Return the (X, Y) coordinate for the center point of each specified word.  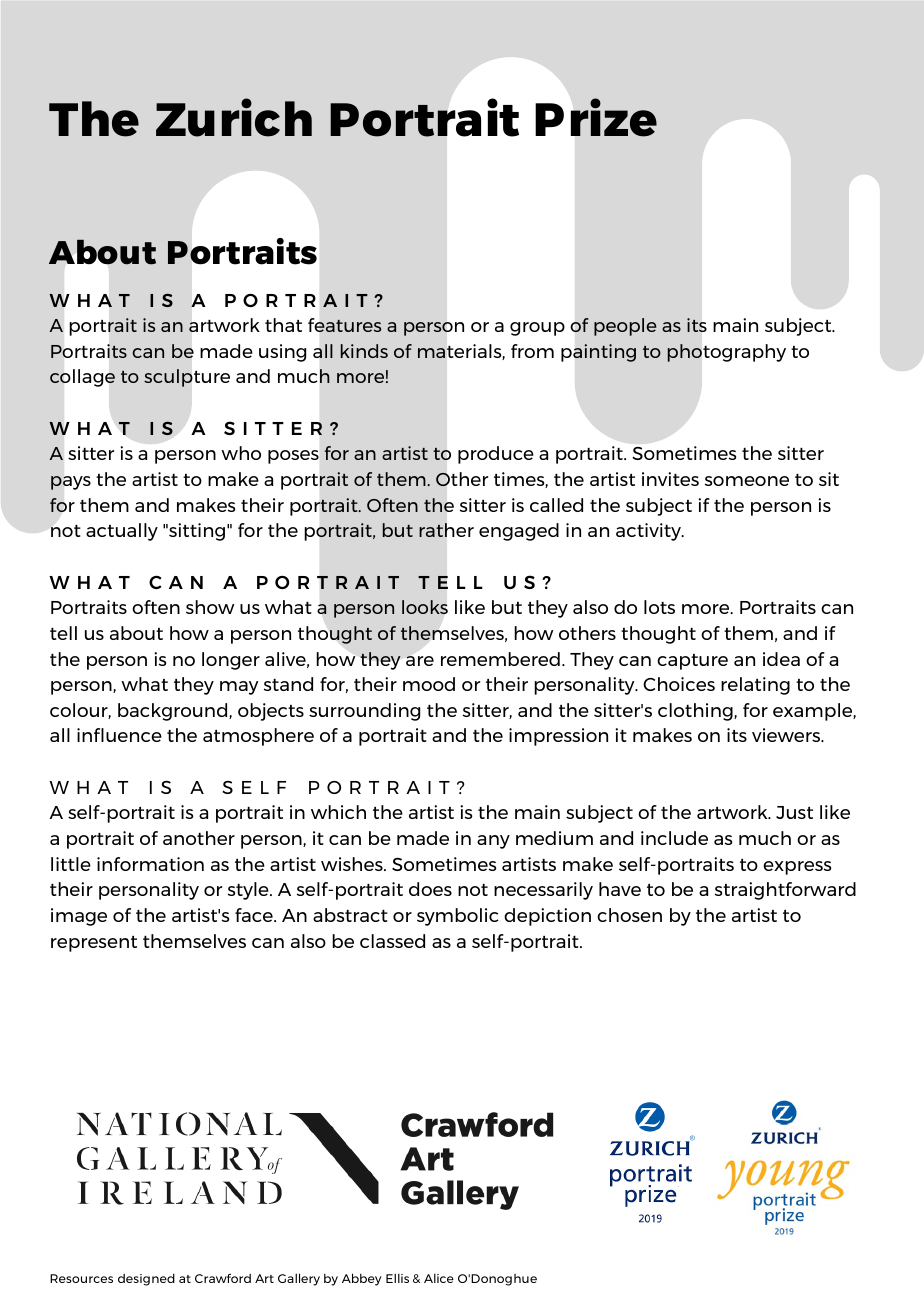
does (430, 889)
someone (747, 481)
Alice (439, 1278)
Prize (596, 117)
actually (122, 532)
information (150, 864)
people (625, 327)
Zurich (234, 117)
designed (146, 1279)
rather (446, 530)
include (674, 838)
